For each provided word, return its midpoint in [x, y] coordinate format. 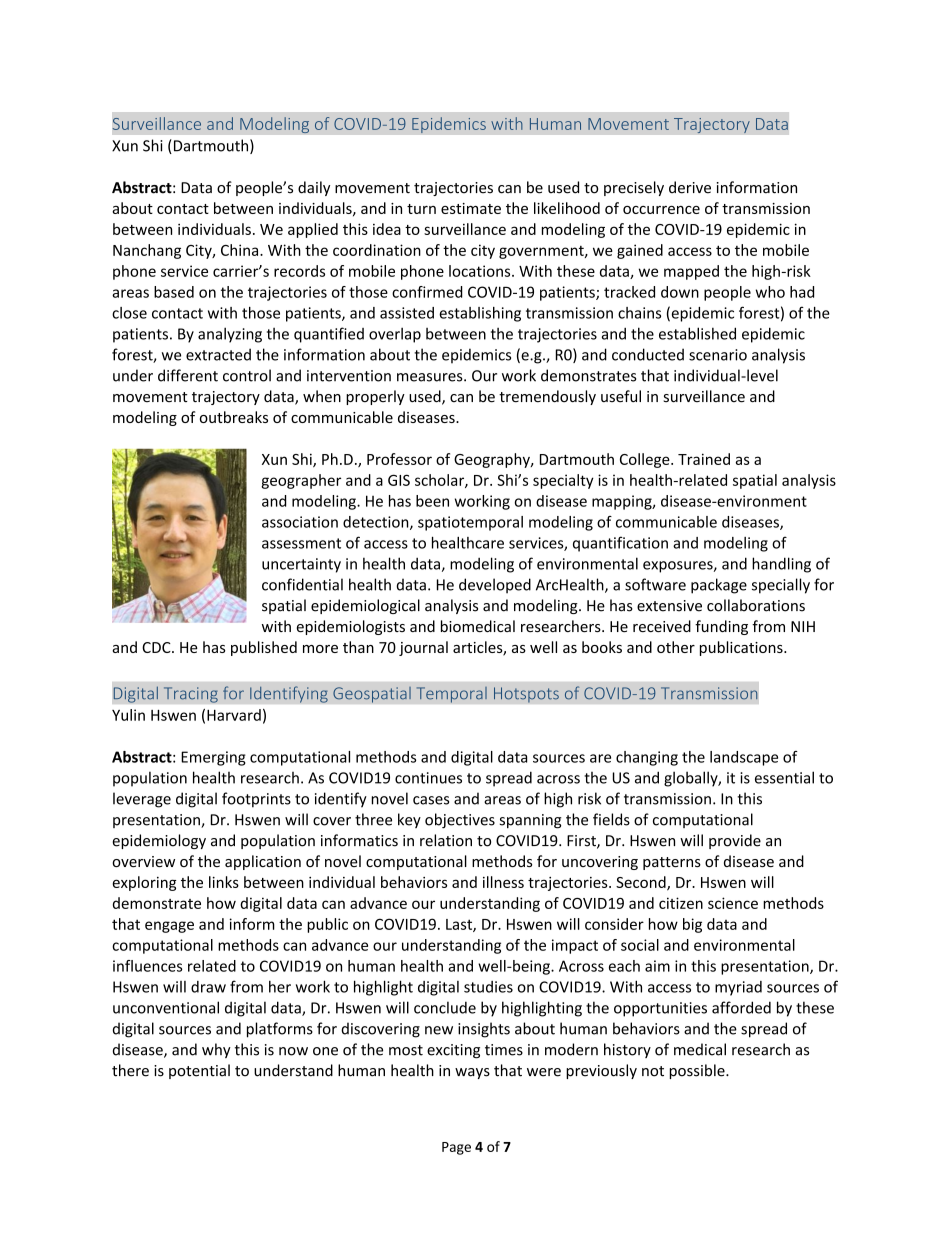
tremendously [547, 397]
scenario [718, 355]
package [719, 586]
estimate [471, 208]
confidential [302, 584]
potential [199, 1071]
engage [169, 927]
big [692, 925]
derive [690, 187]
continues [428, 778]
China [241, 250]
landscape [744, 758]
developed [495, 586]
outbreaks [234, 417]
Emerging [213, 758]
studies [488, 987]
